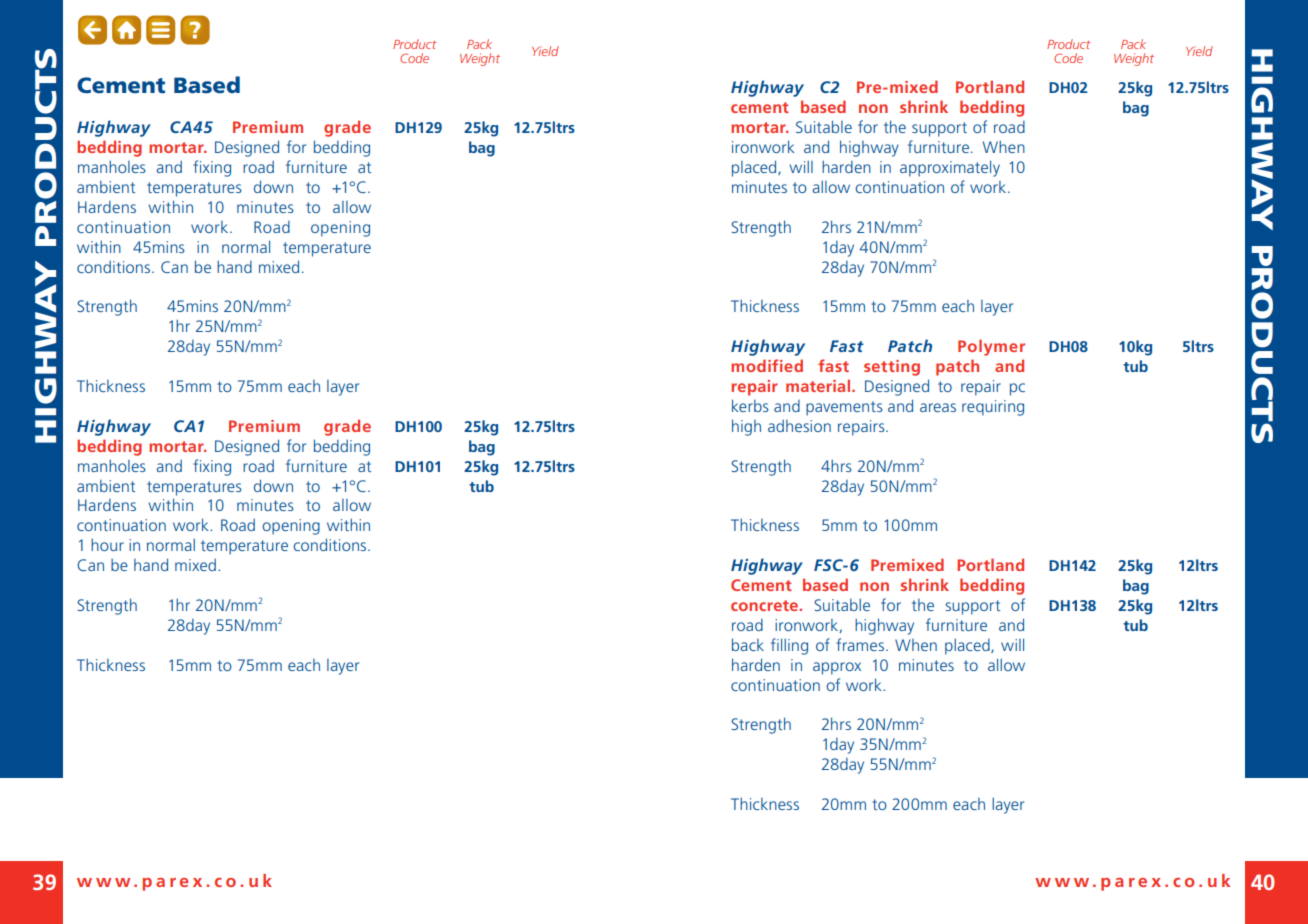 The width and height of the page is (1308, 924). Describe the element at coordinates (892, 368) in the page. I see `setting` at that location.
